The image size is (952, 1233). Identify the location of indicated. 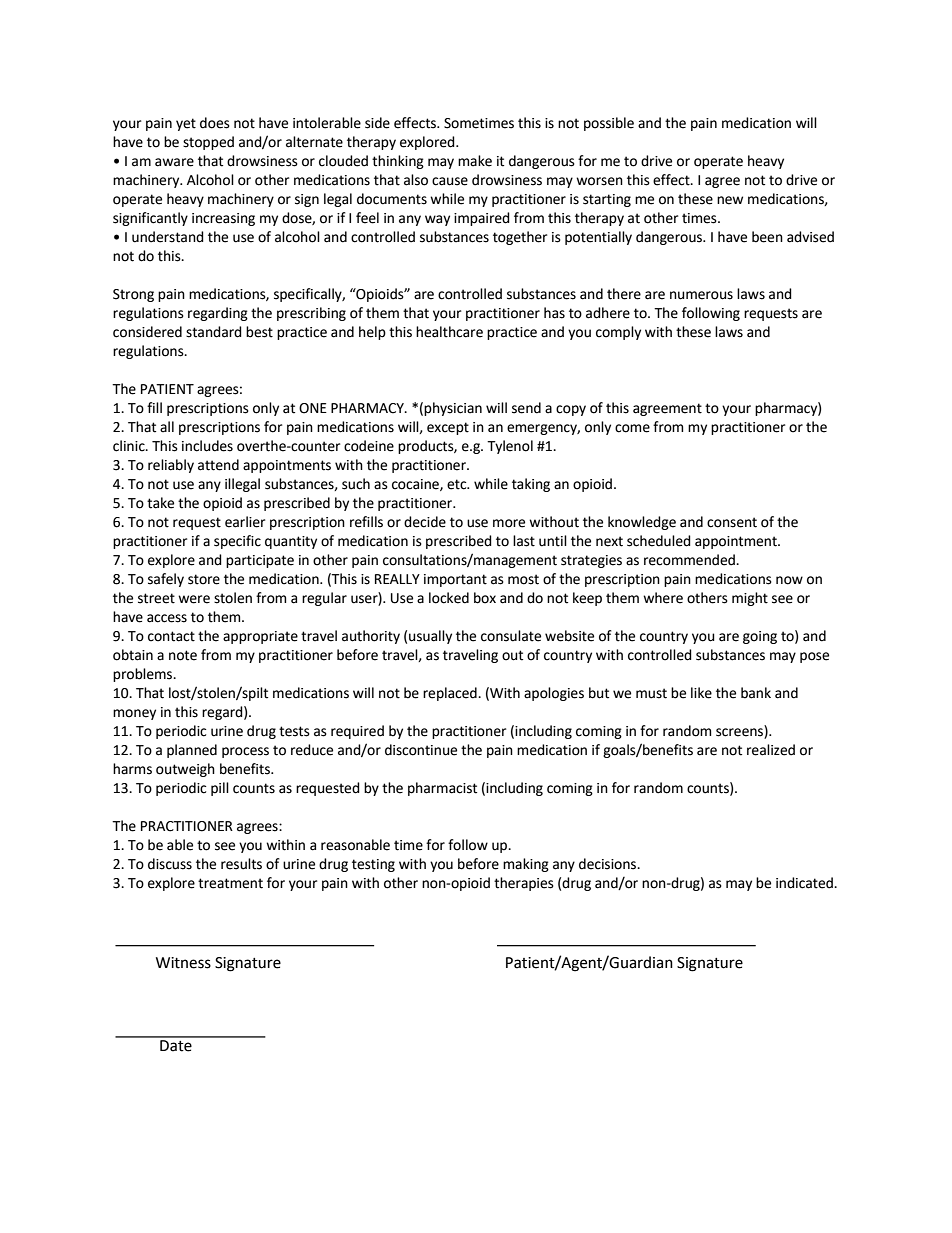
(805, 883).
